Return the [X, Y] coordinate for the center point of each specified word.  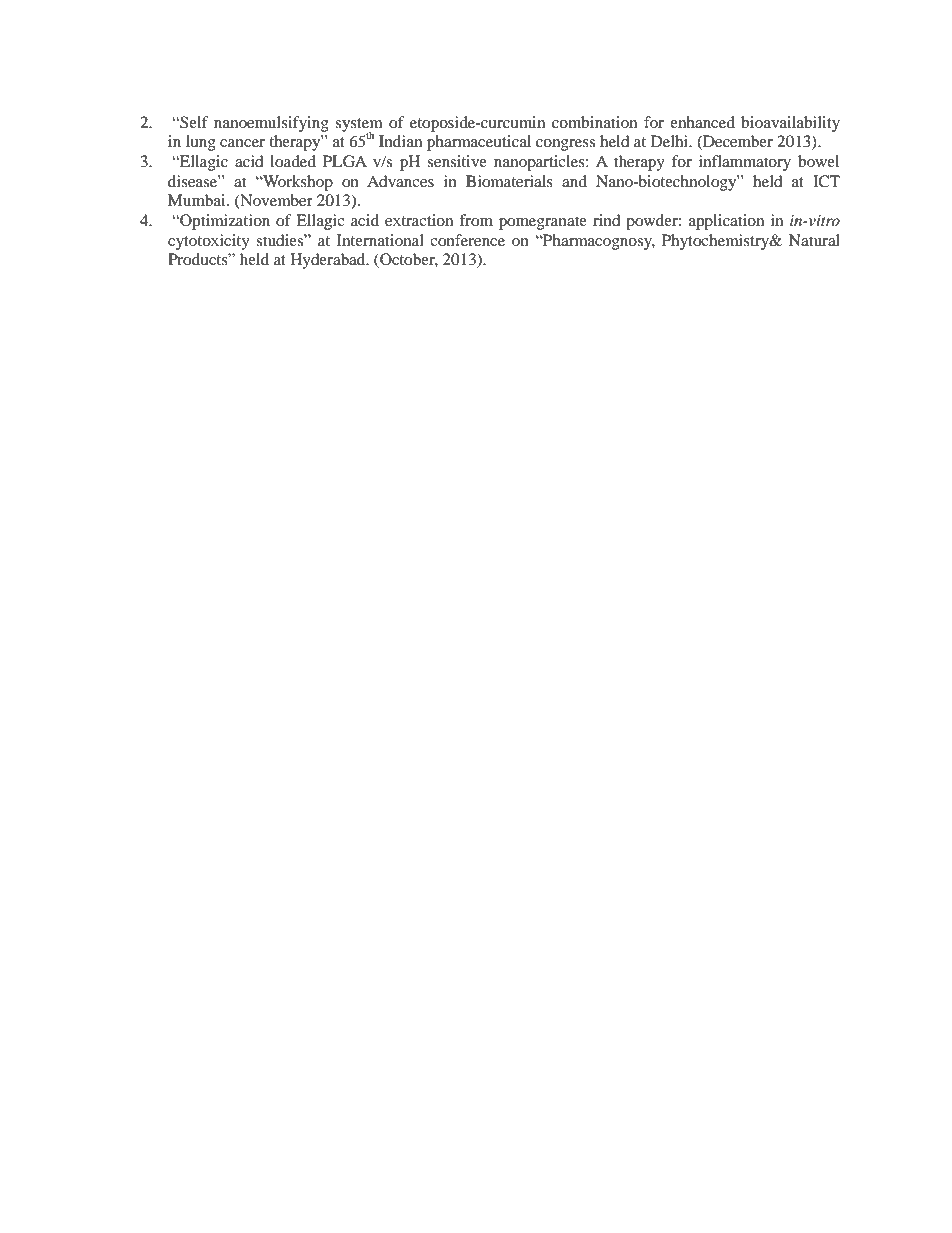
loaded [293, 161]
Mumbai [198, 200]
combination [594, 122]
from [476, 220]
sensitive [457, 161]
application [726, 222]
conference [467, 240]
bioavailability [790, 124]
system [359, 126]
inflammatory [745, 163]
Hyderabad [329, 261]
